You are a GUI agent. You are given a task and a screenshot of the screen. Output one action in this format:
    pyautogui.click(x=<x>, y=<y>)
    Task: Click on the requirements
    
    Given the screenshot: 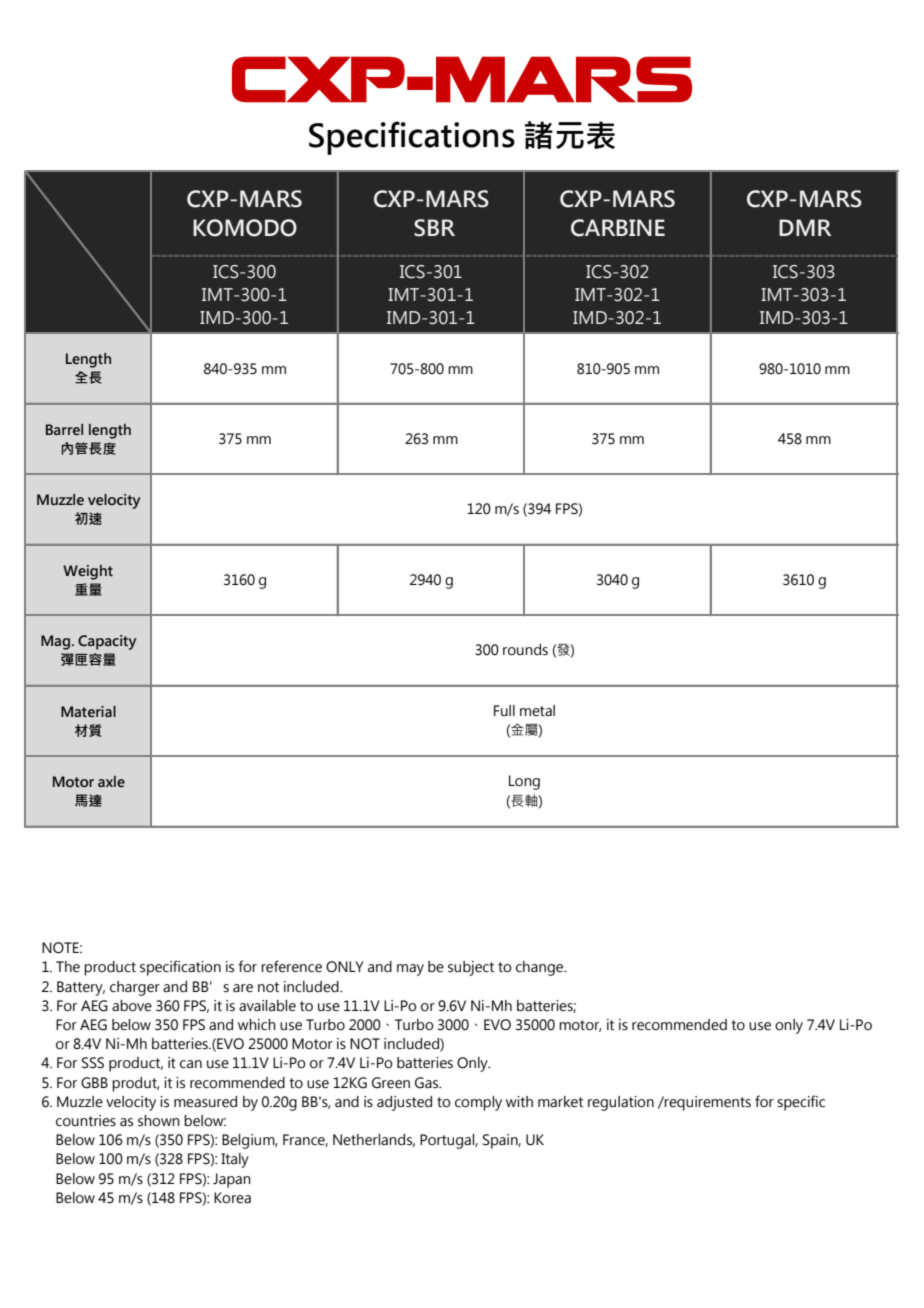 What is the action you would take?
    pyautogui.click(x=707, y=1103)
